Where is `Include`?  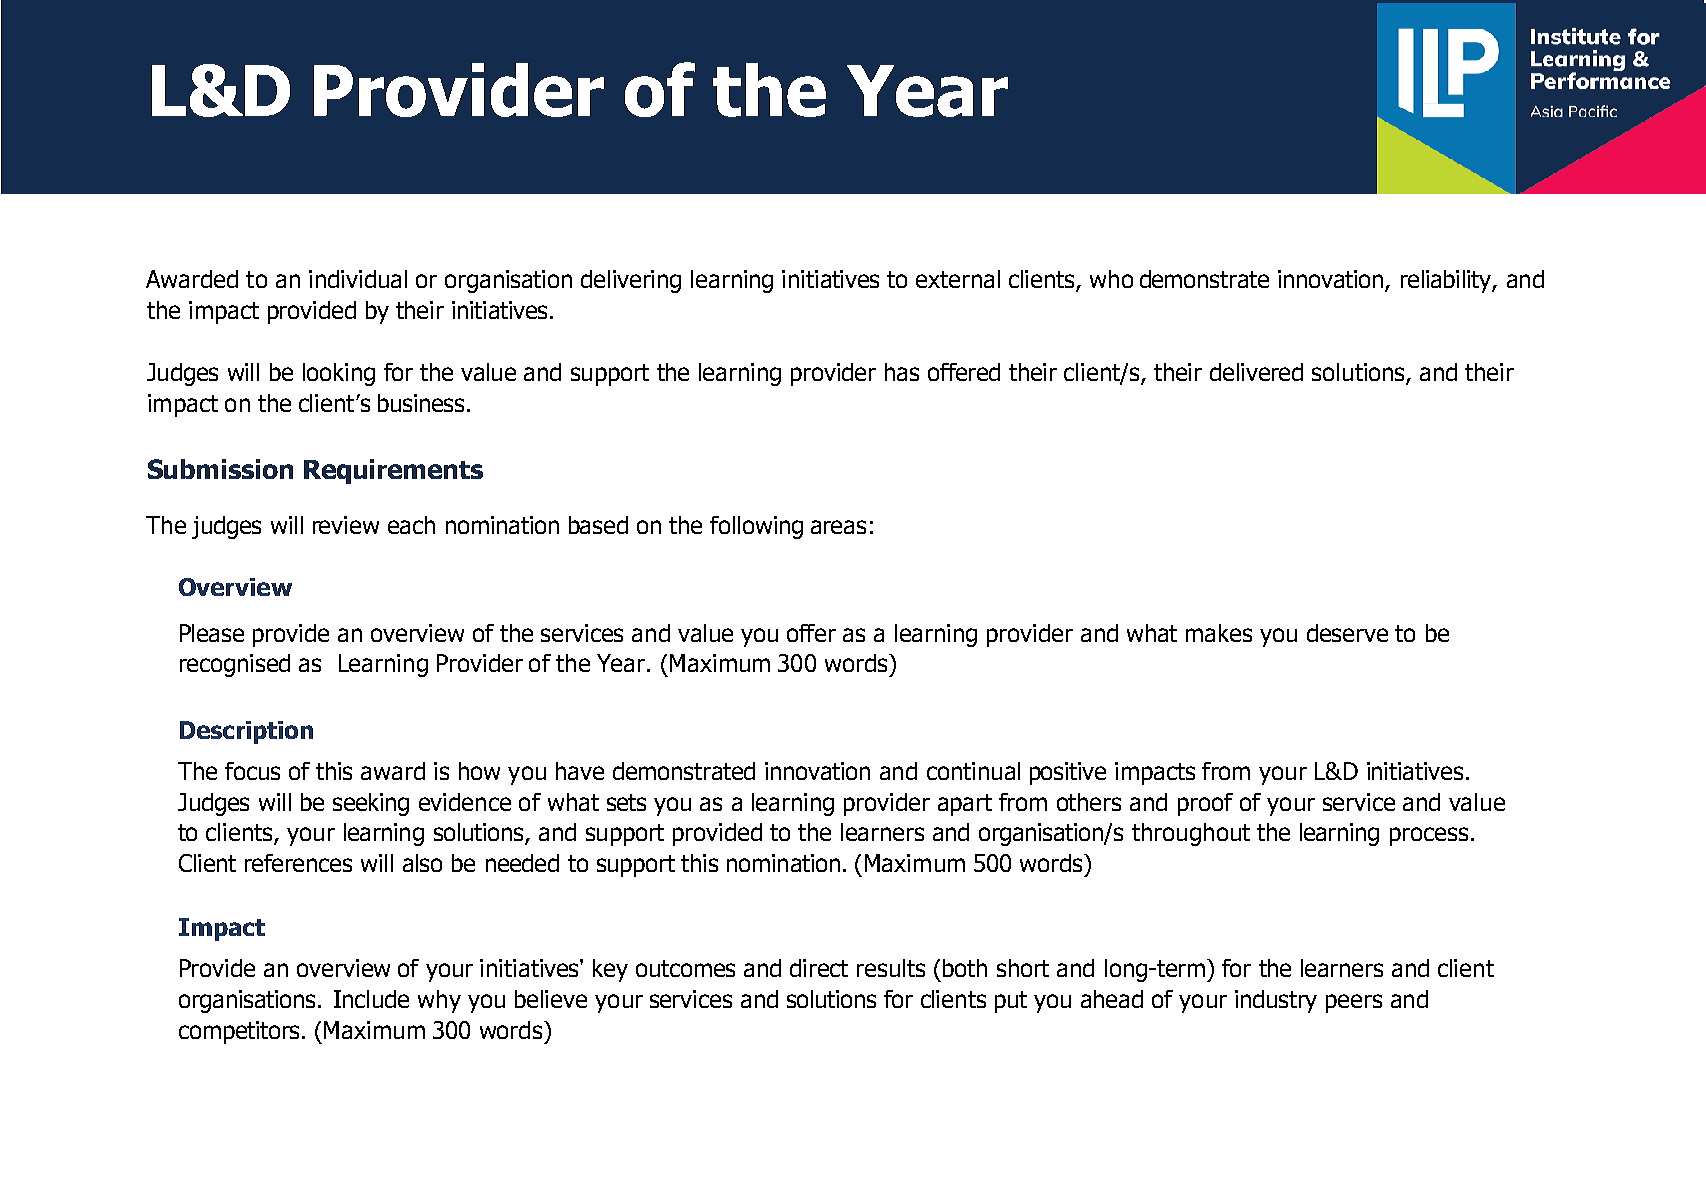
Include is located at coordinates (371, 999).
